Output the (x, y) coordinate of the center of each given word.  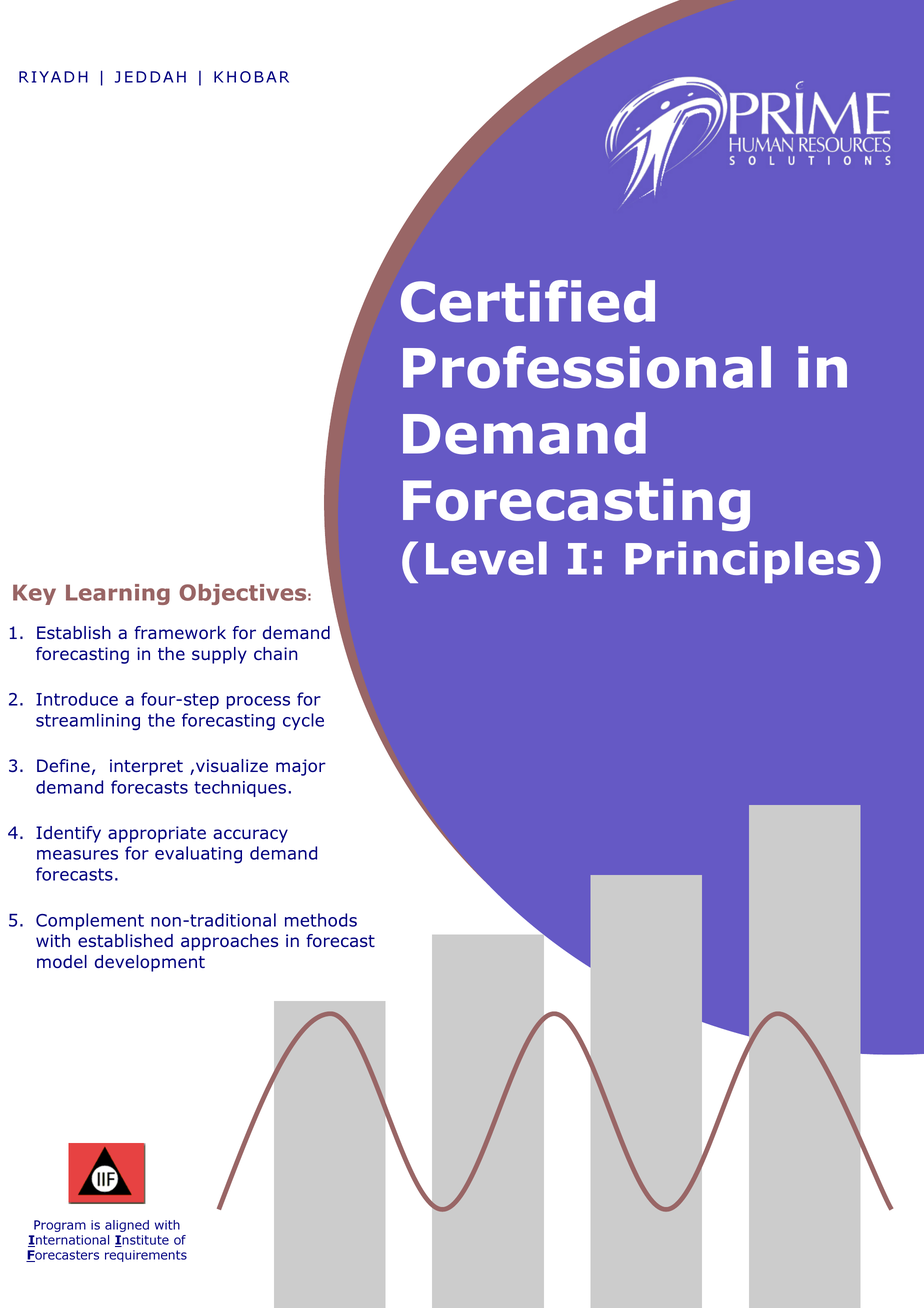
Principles (742, 562)
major (301, 767)
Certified (528, 301)
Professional (587, 367)
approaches (229, 942)
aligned (127, 1226)
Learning (118, 594)
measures (77, 855)
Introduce (77, 699)
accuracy (250, 836)
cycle (303, 721)
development (150, 963)
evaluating (198, 855)
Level (486, 558)
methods (321, 920)
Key (34, 594)
